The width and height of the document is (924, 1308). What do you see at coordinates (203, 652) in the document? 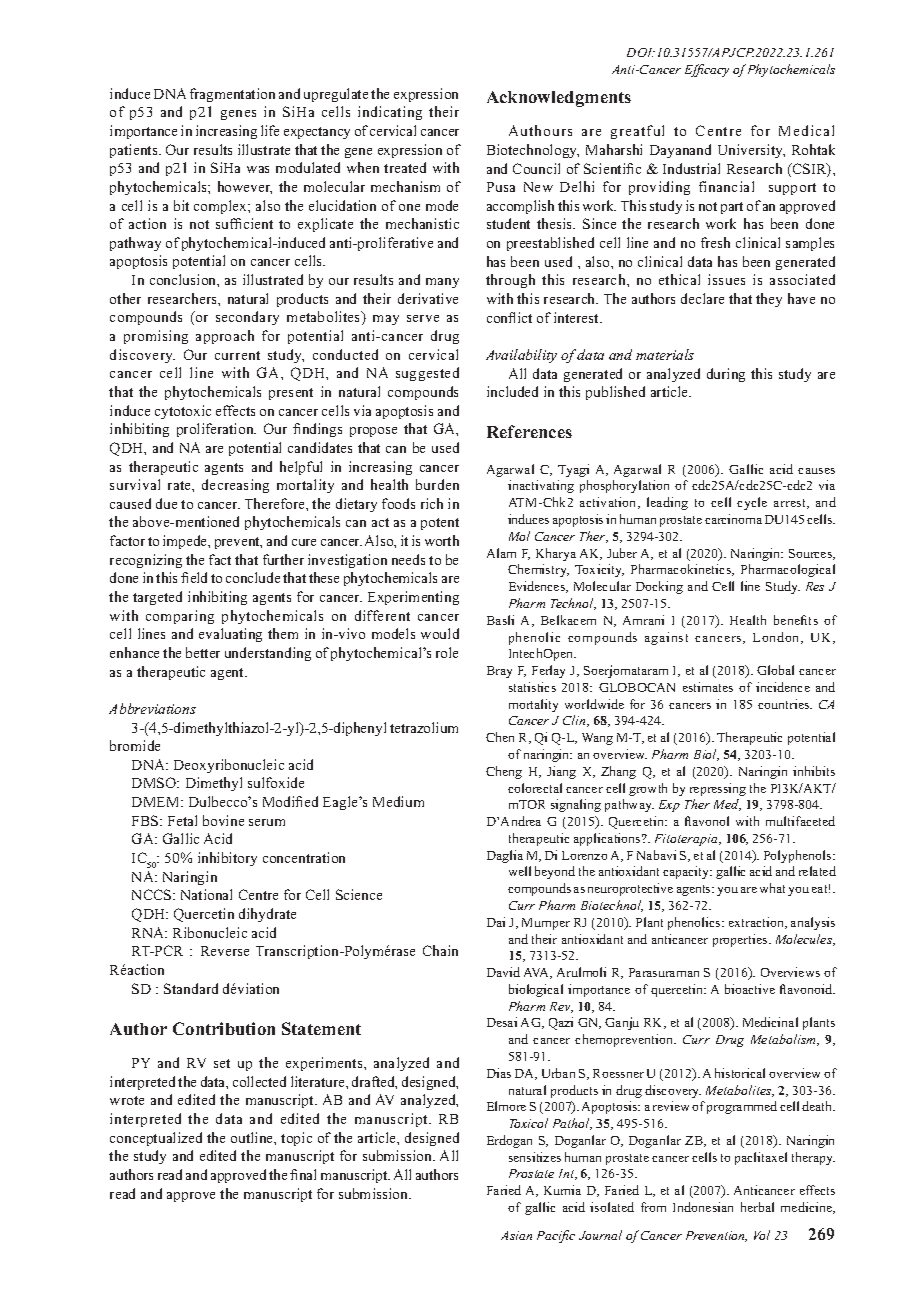
I see `better` at bounding box center [203, 652].
